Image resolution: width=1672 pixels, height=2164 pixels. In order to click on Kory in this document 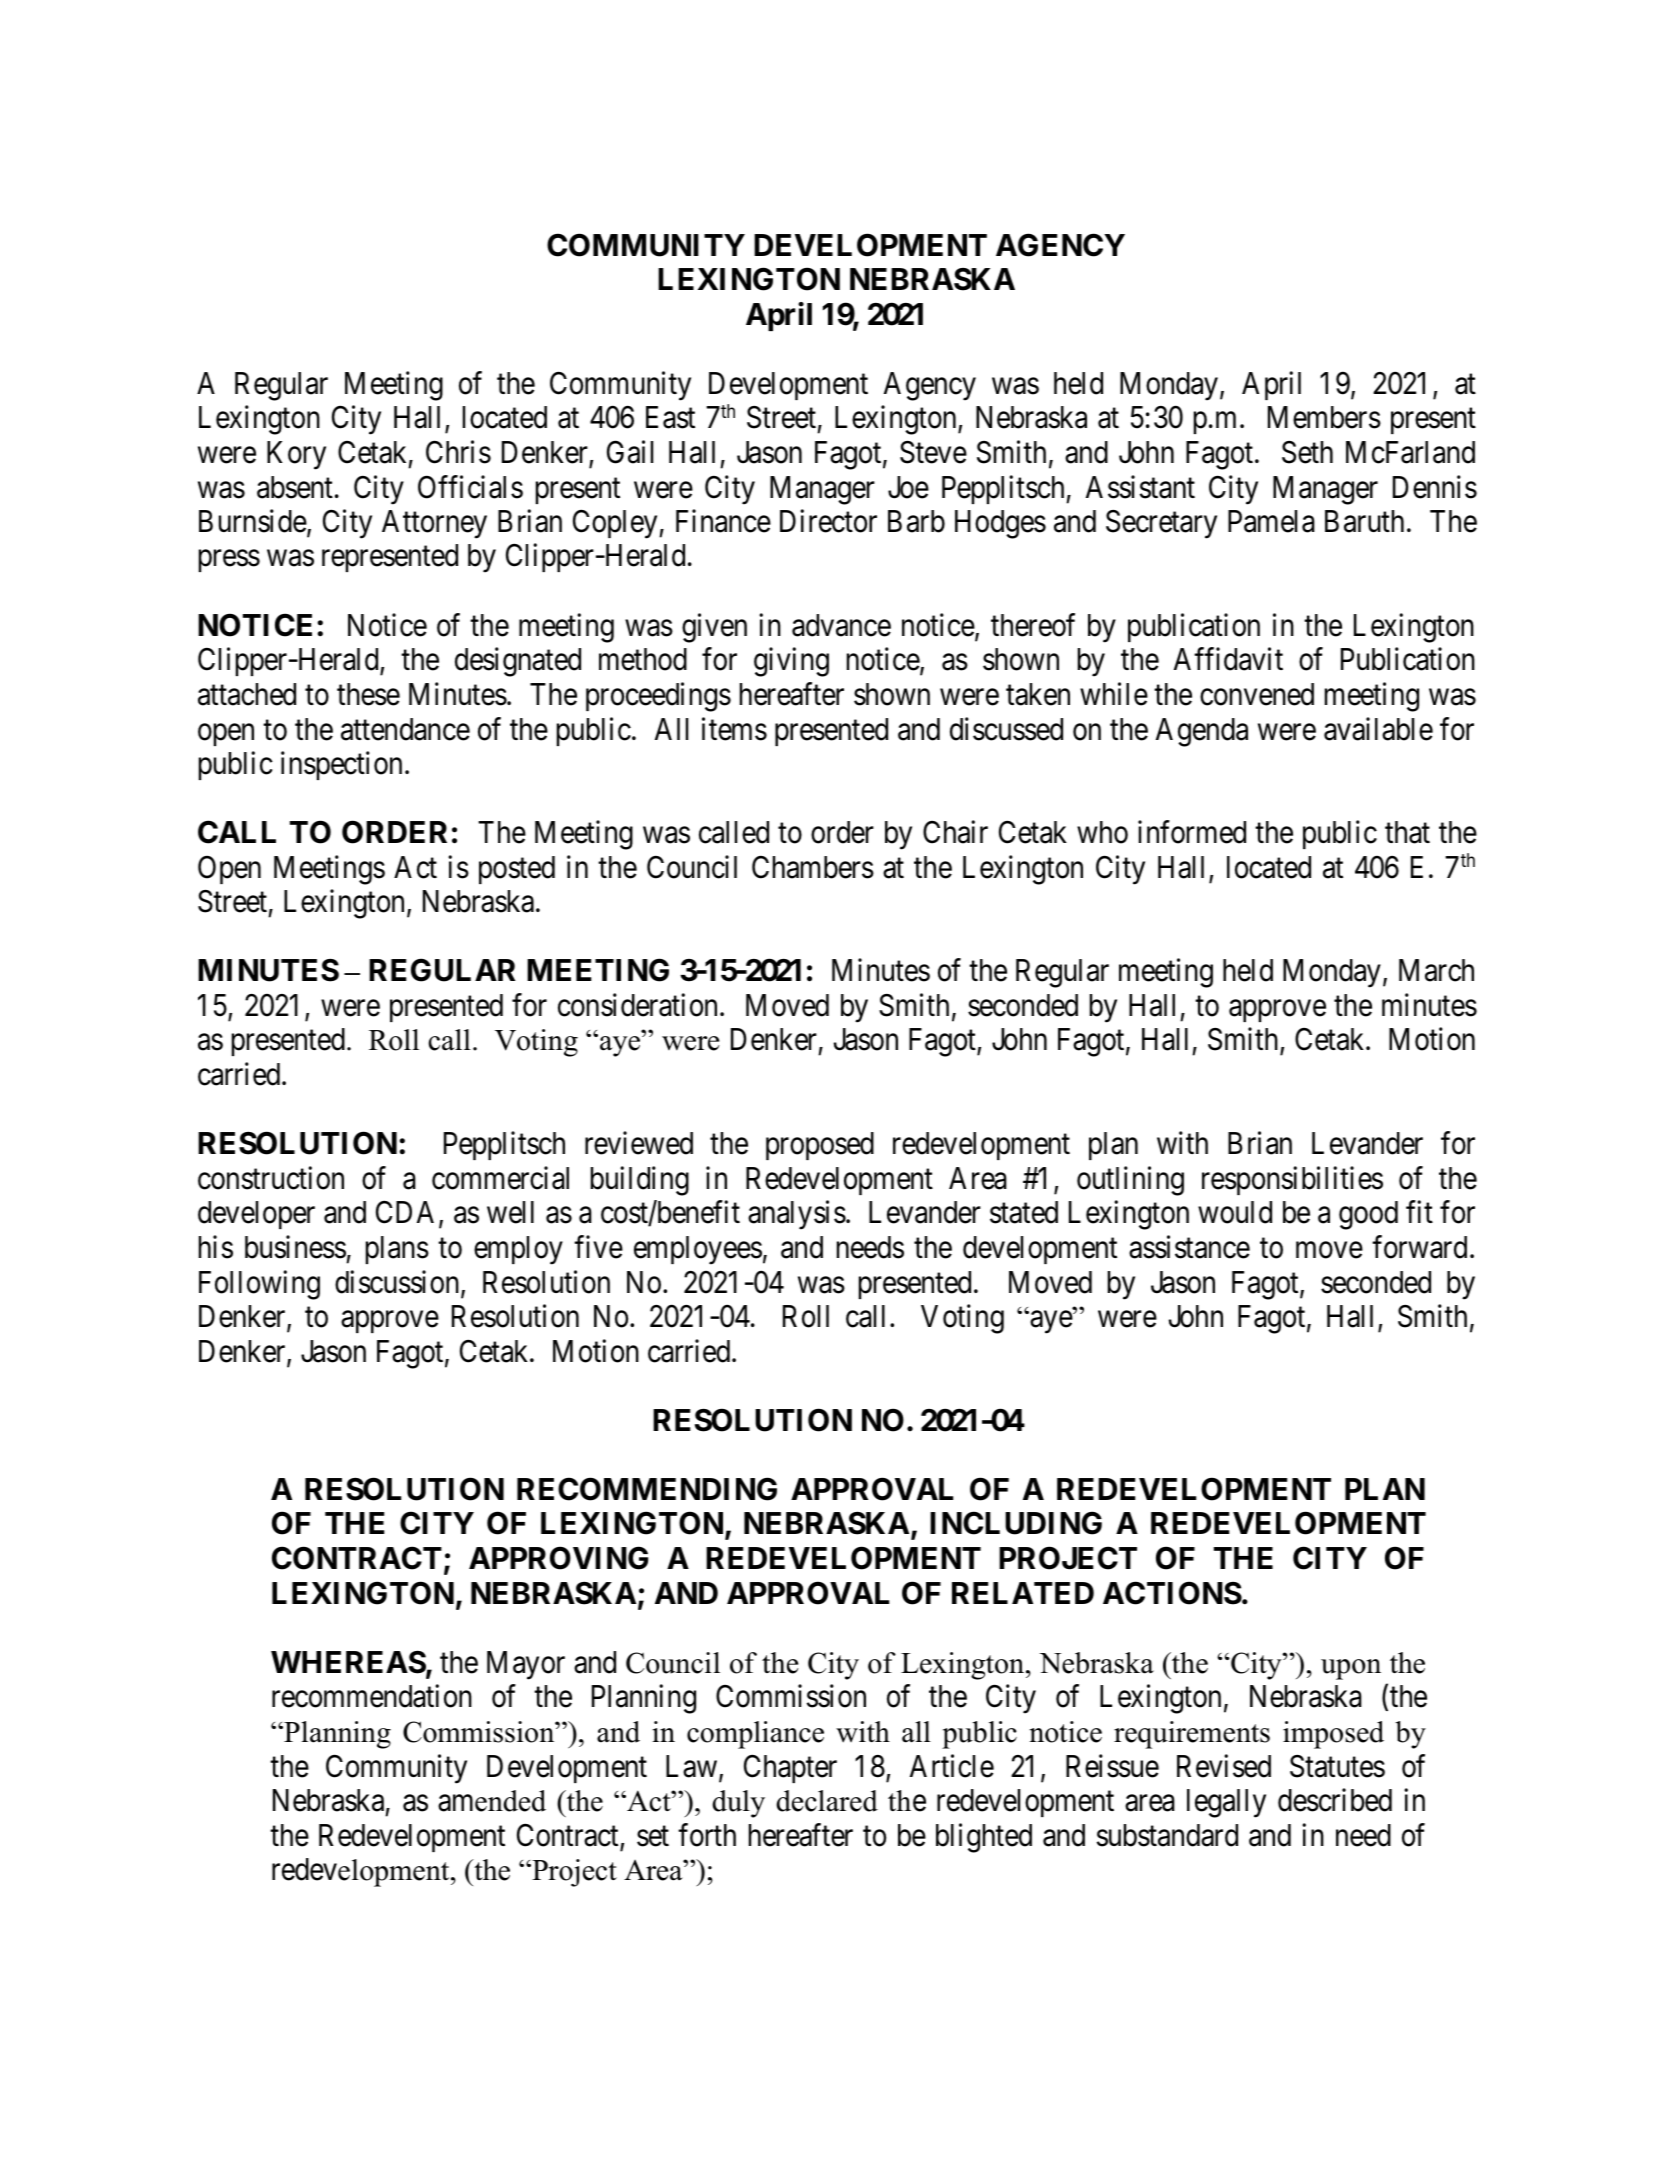, I will do `click(296, 455)`.
